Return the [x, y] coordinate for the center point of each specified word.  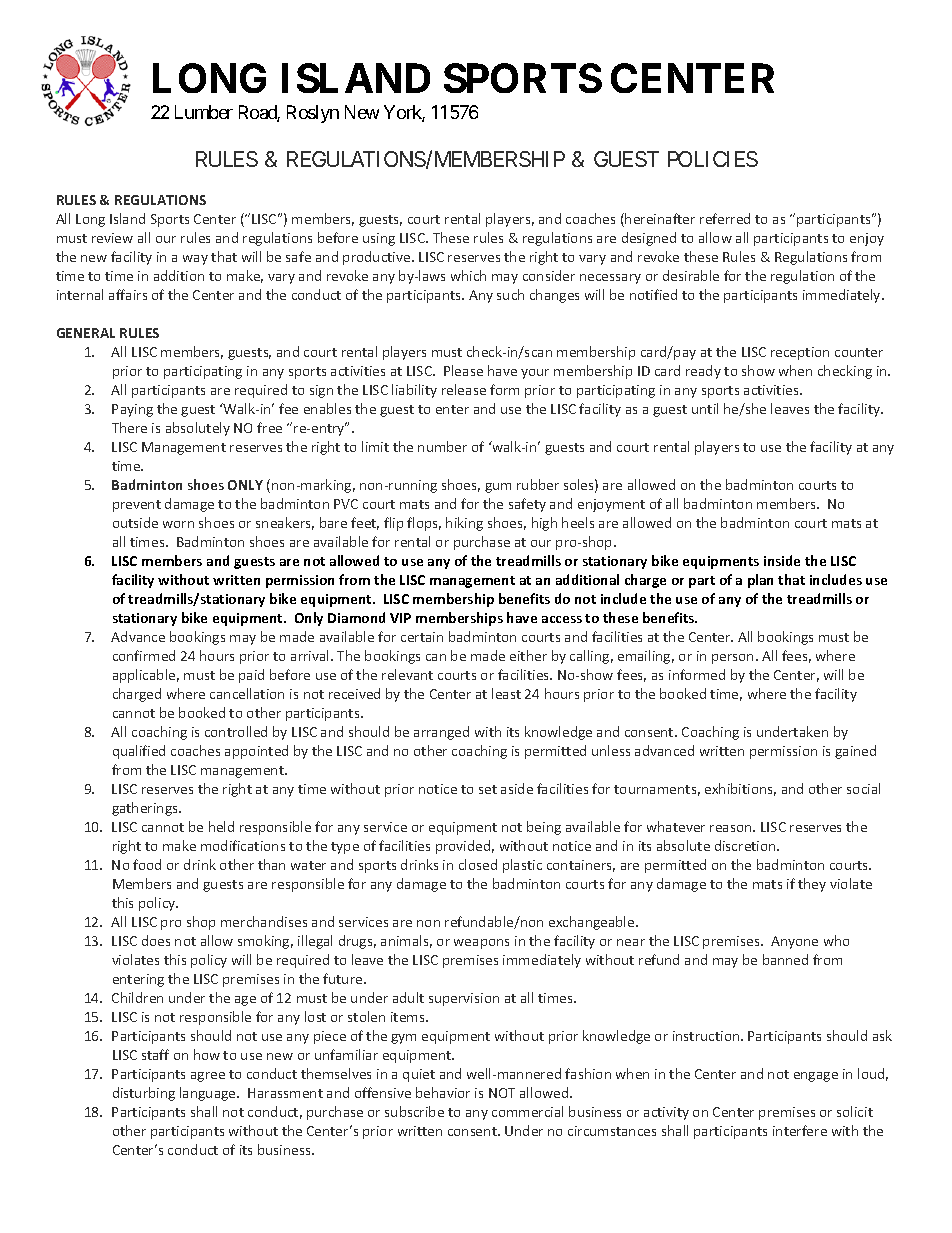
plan [760, 581]
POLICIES [713, 159]
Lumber [204, 112]
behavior [443, 1092]
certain [422, 637]
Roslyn [313, 114]
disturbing [144, 1094]
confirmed [144, 655]
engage [816, 1077]
